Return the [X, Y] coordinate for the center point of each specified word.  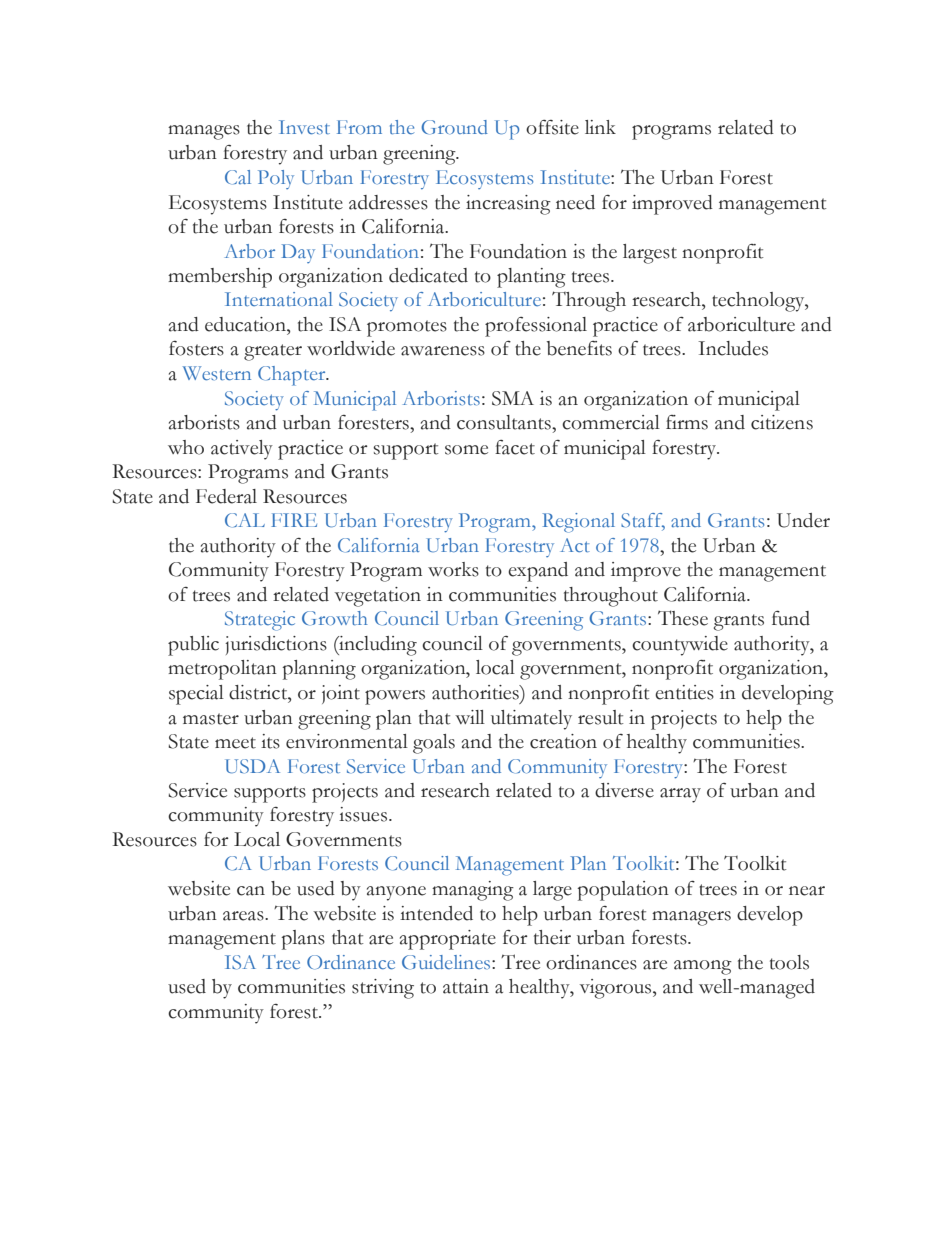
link [600, 127]
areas [244, 916]
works [453, 569]
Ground [454, 127]
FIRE [294, 520]
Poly [276, 179]
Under [803, 520]
